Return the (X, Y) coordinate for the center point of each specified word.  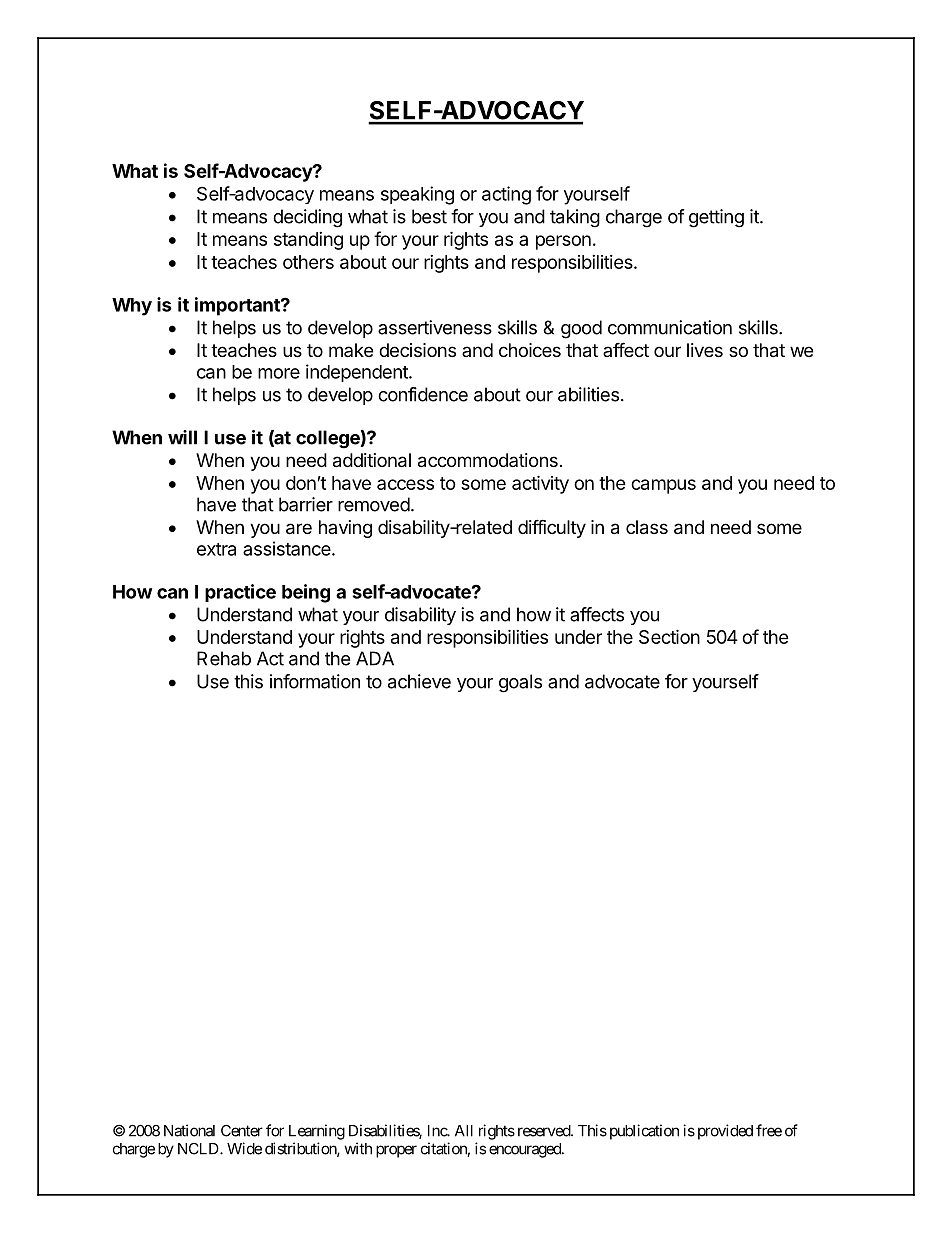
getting (716, 218)
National (189, 1130)
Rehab (224, 658)
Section (669, 636)
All (464, 1131)
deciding (307, 218)
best (429, 216)
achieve (419, 681)
